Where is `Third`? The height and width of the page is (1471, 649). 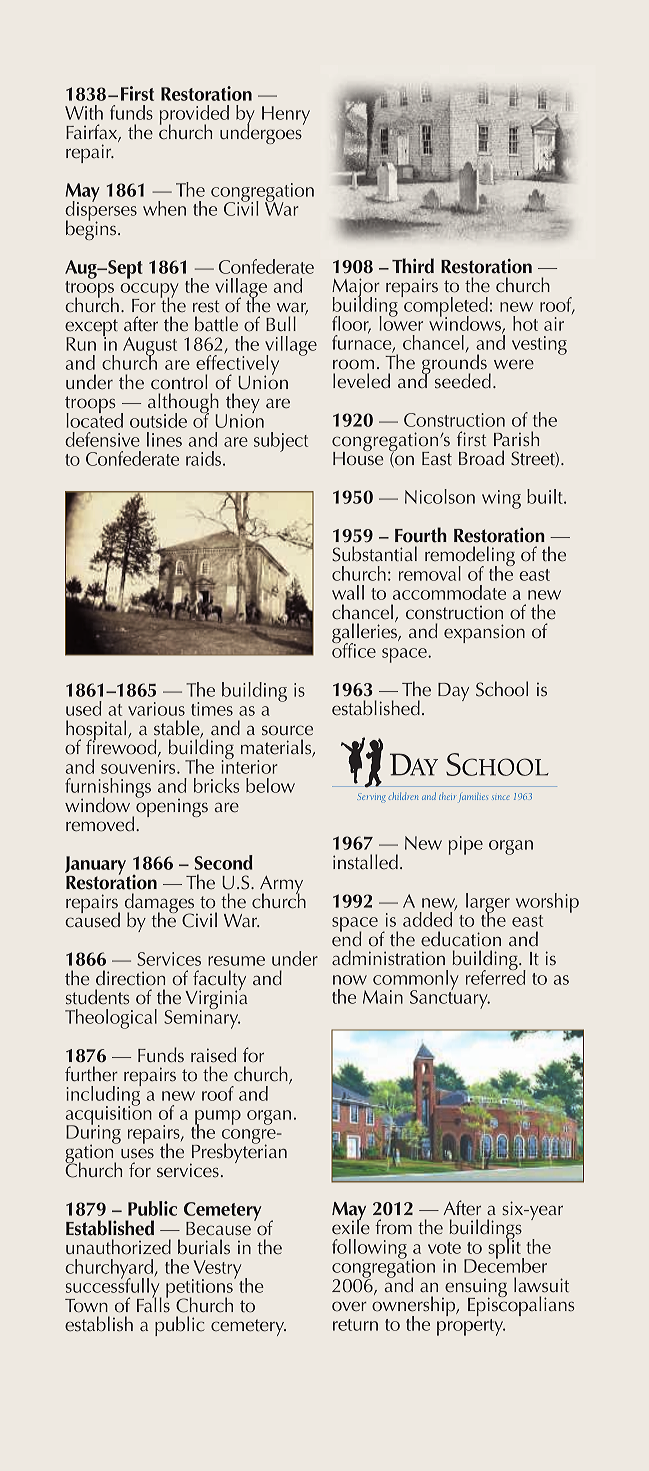 Third is located at coordinates (413, 266).
